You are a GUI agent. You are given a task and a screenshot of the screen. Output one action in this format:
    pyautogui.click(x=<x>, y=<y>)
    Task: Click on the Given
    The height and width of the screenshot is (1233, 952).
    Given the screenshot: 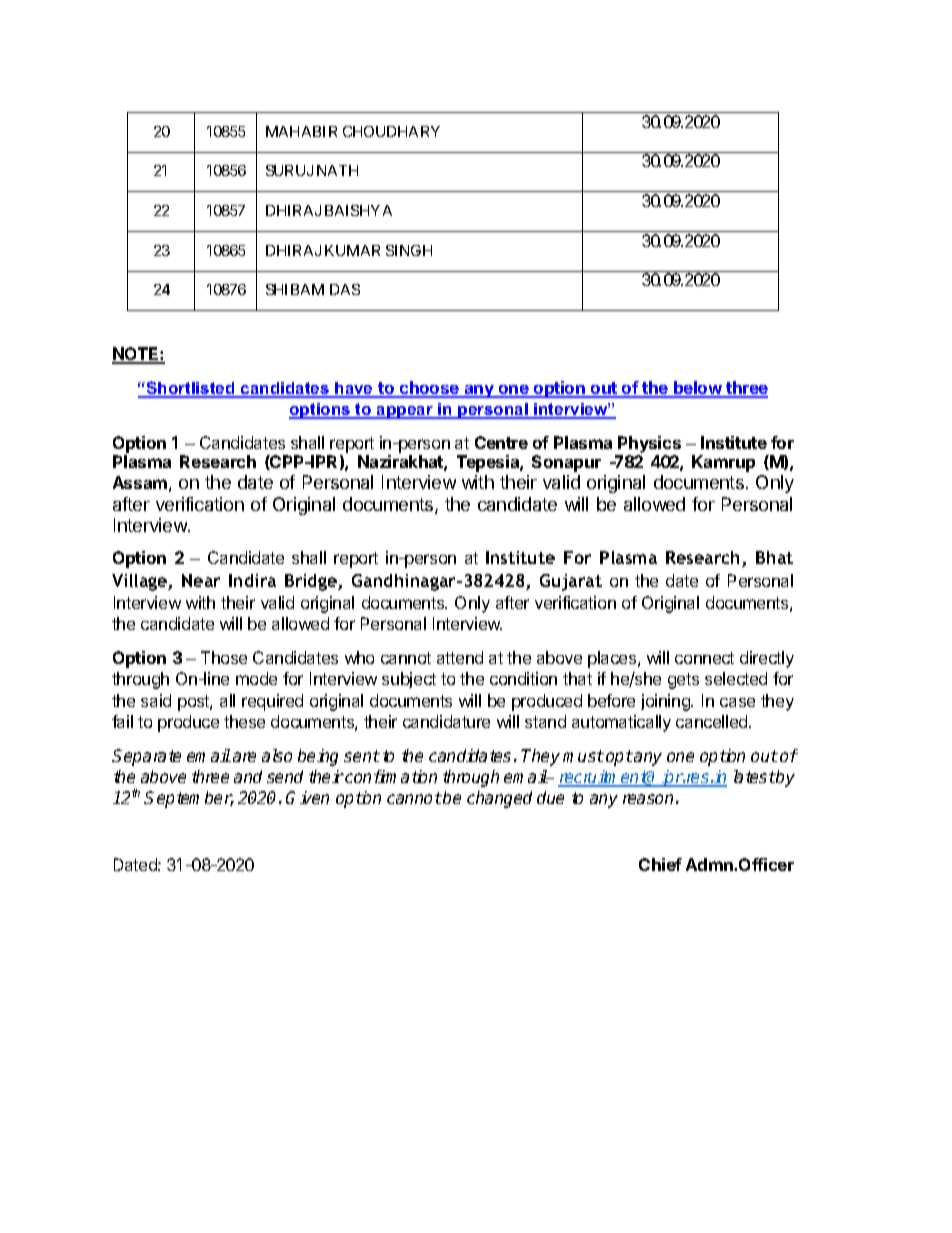 What is the action you would take?
    pyautogui.click(x=307, y=797)
